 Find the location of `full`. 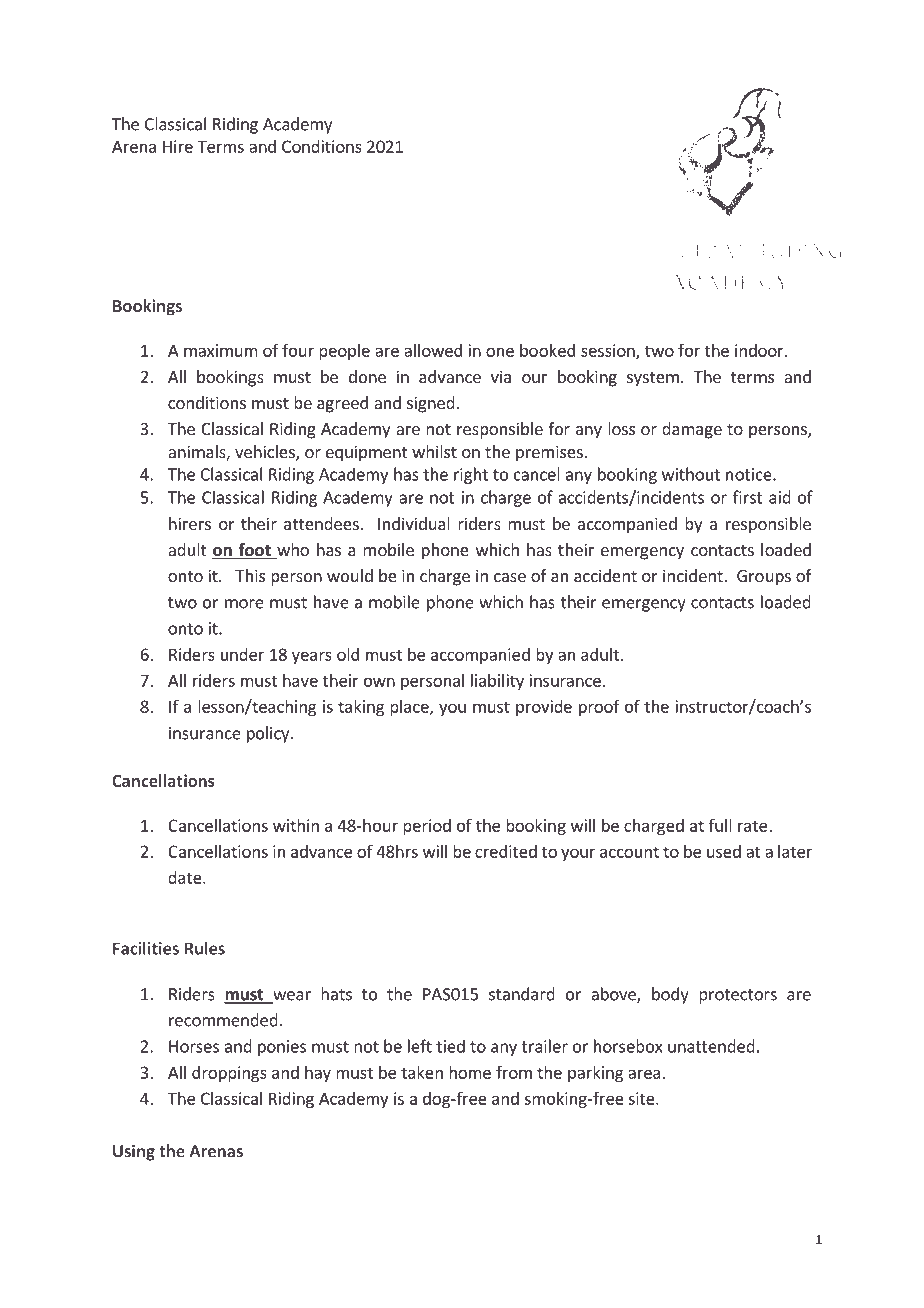

full is located at coordinates (720, 825).
